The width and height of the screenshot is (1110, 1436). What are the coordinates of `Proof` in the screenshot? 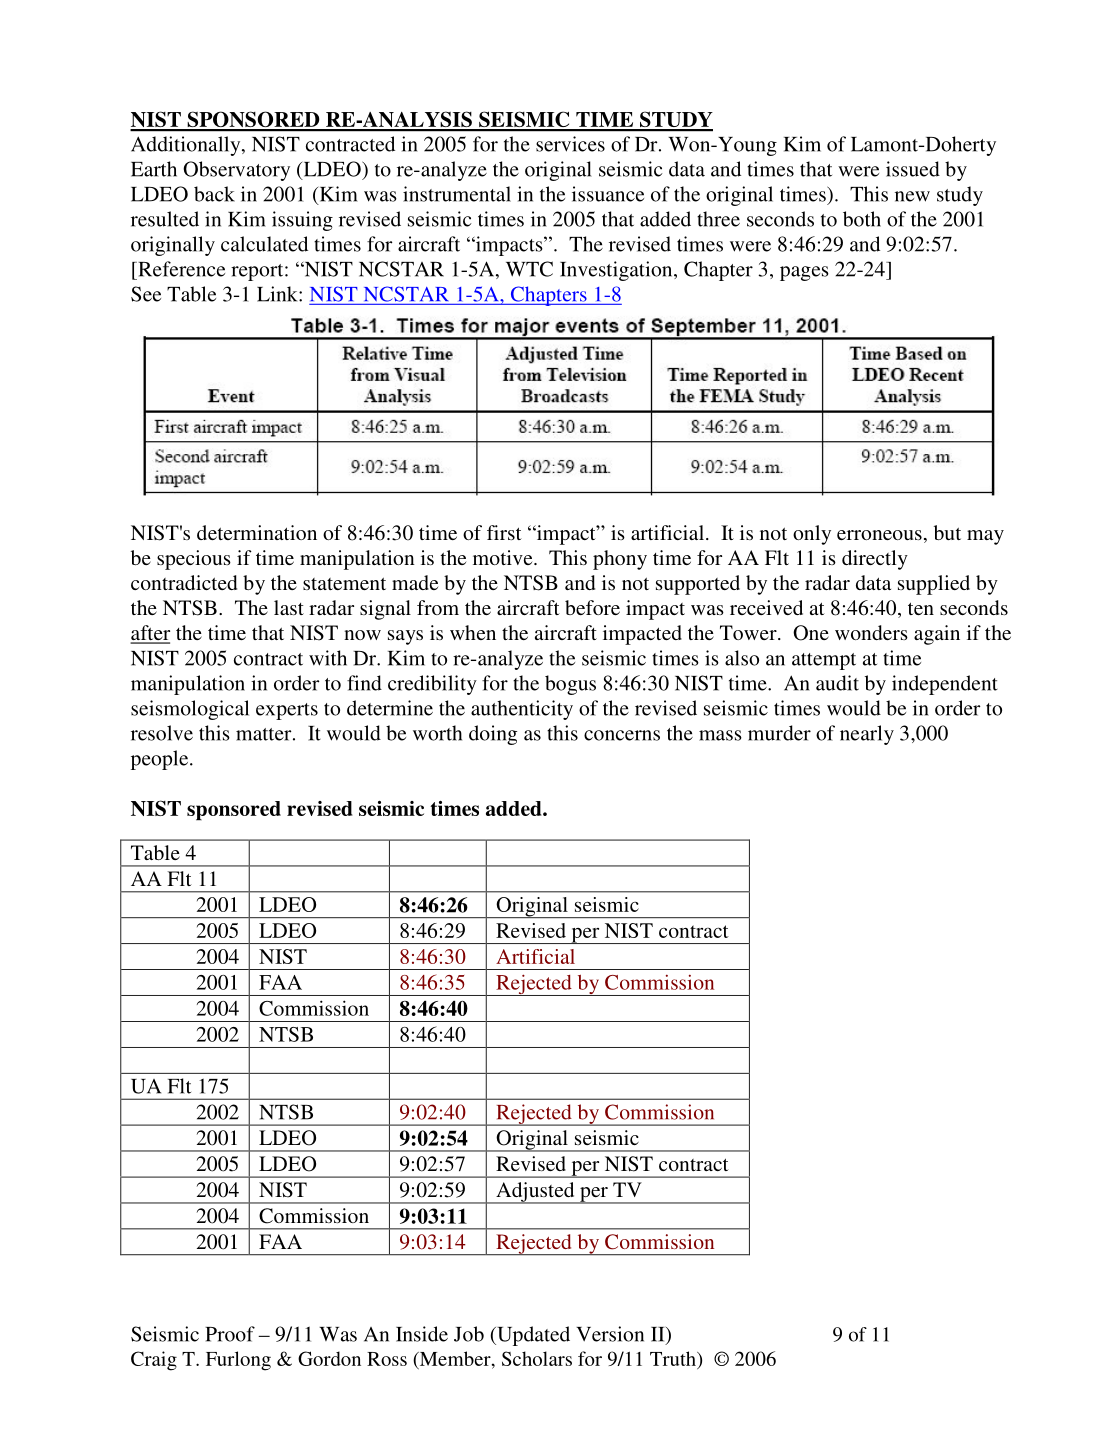 It's located at (230, 1334).
